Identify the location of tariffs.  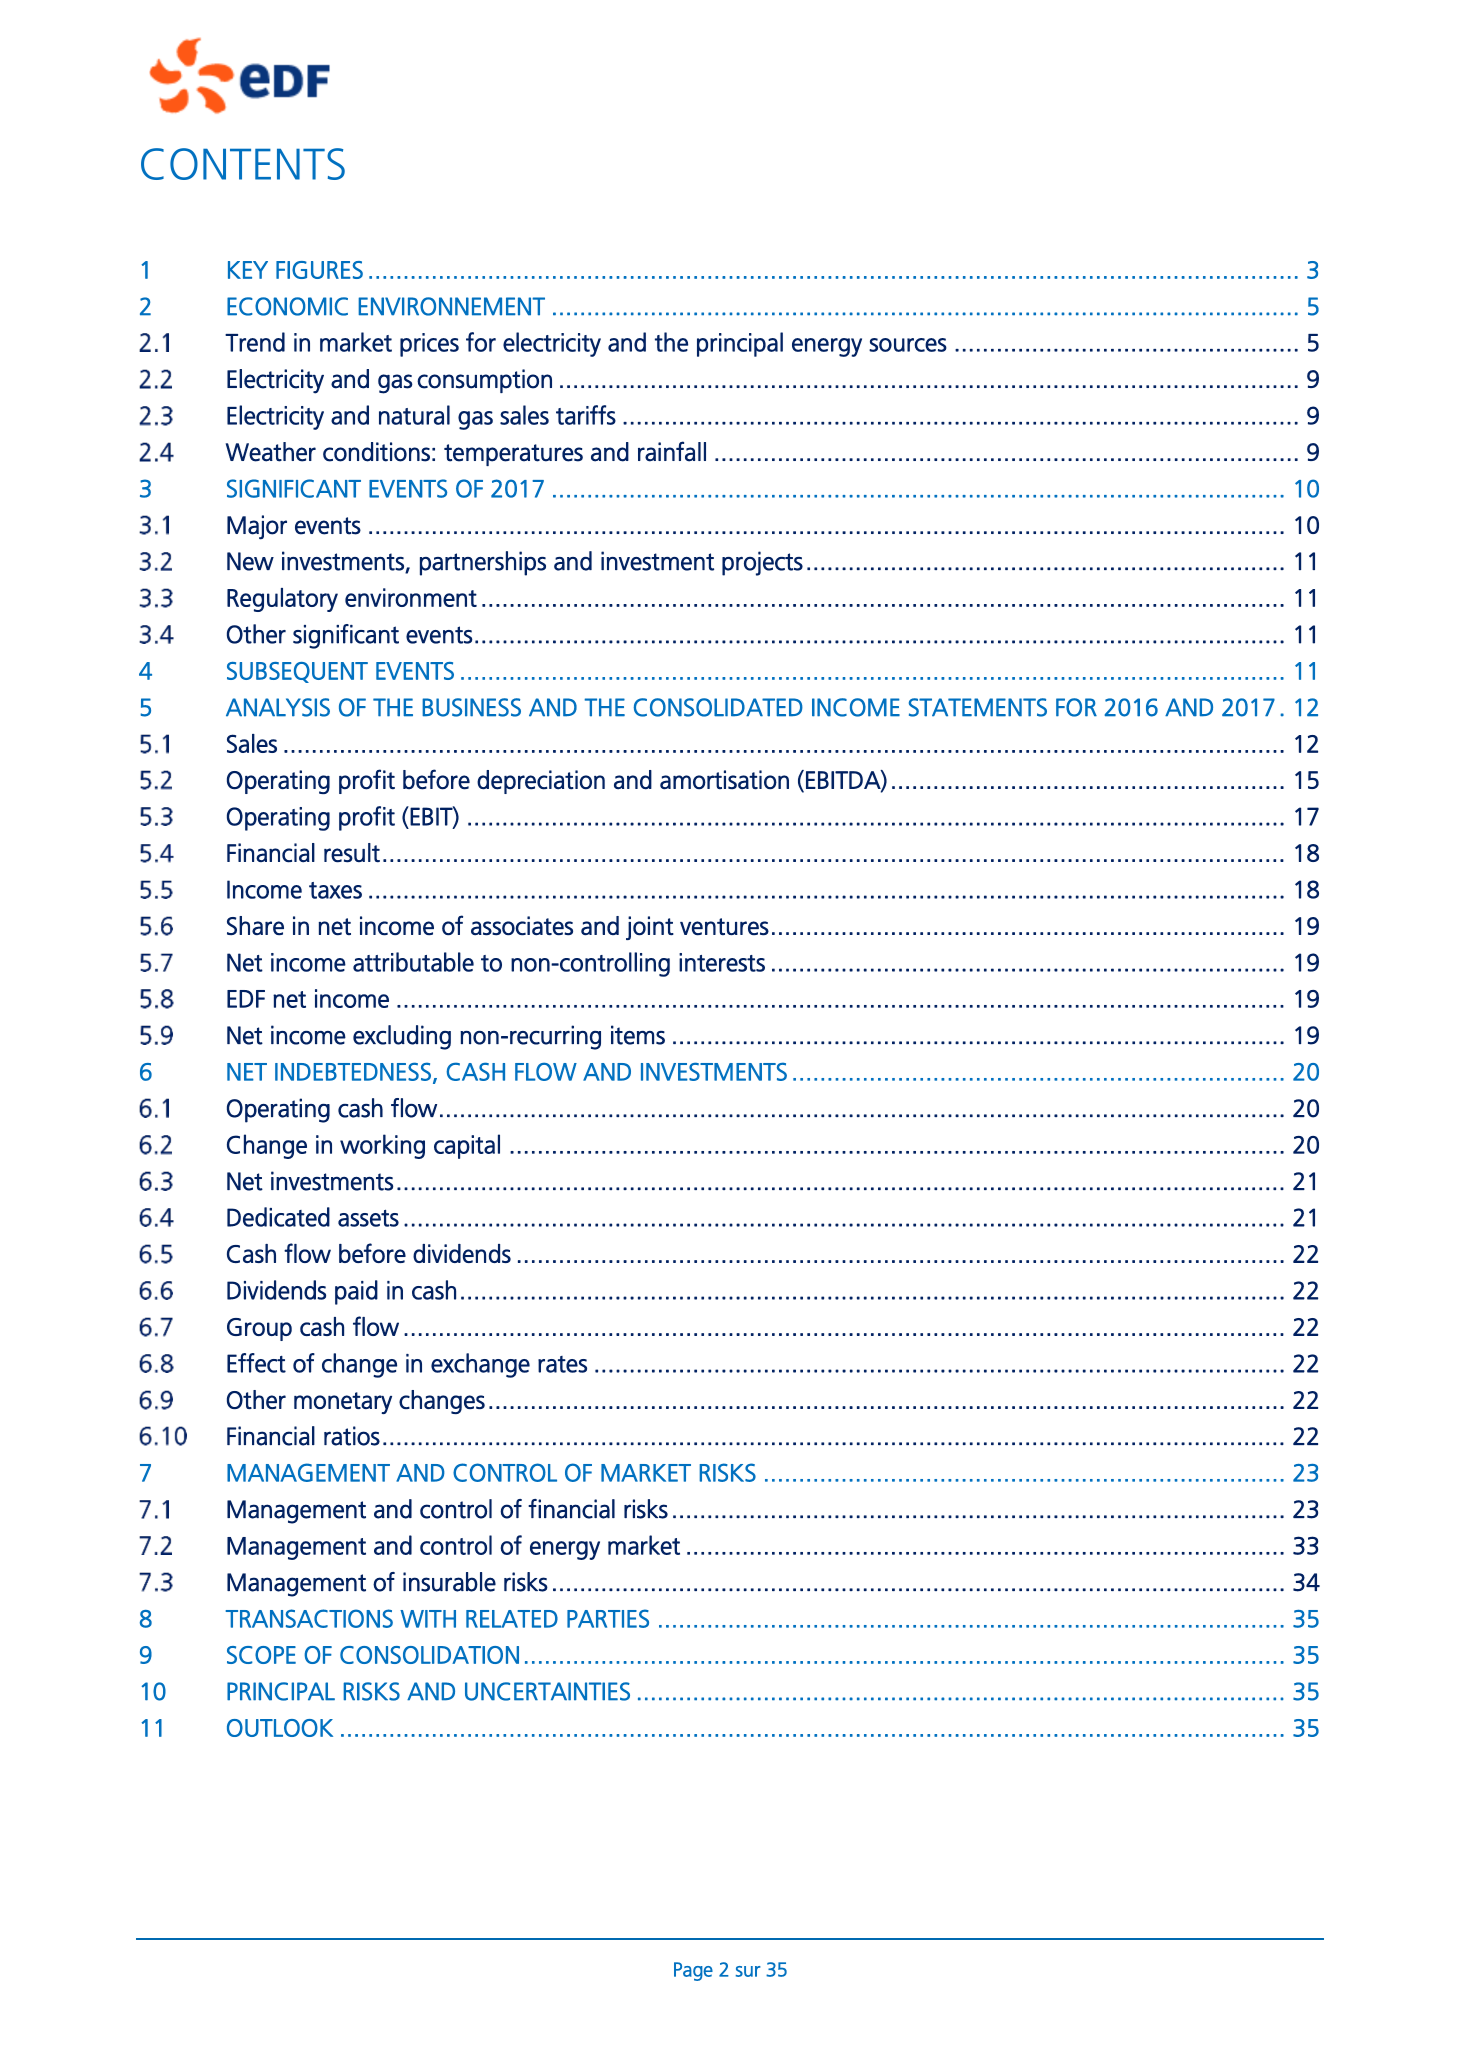
(586, 415).
